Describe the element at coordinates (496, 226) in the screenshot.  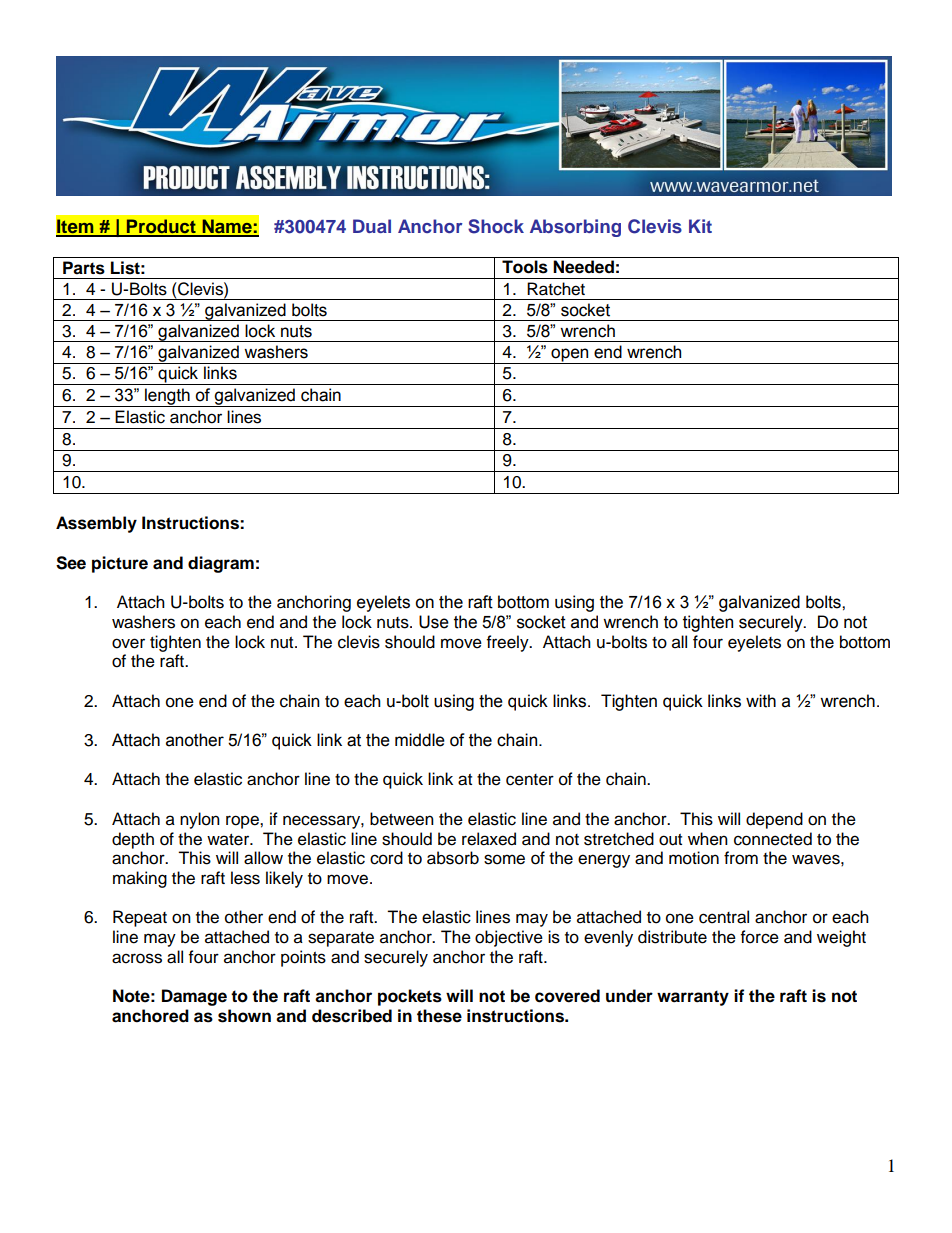
I see `Shock` at that location.
